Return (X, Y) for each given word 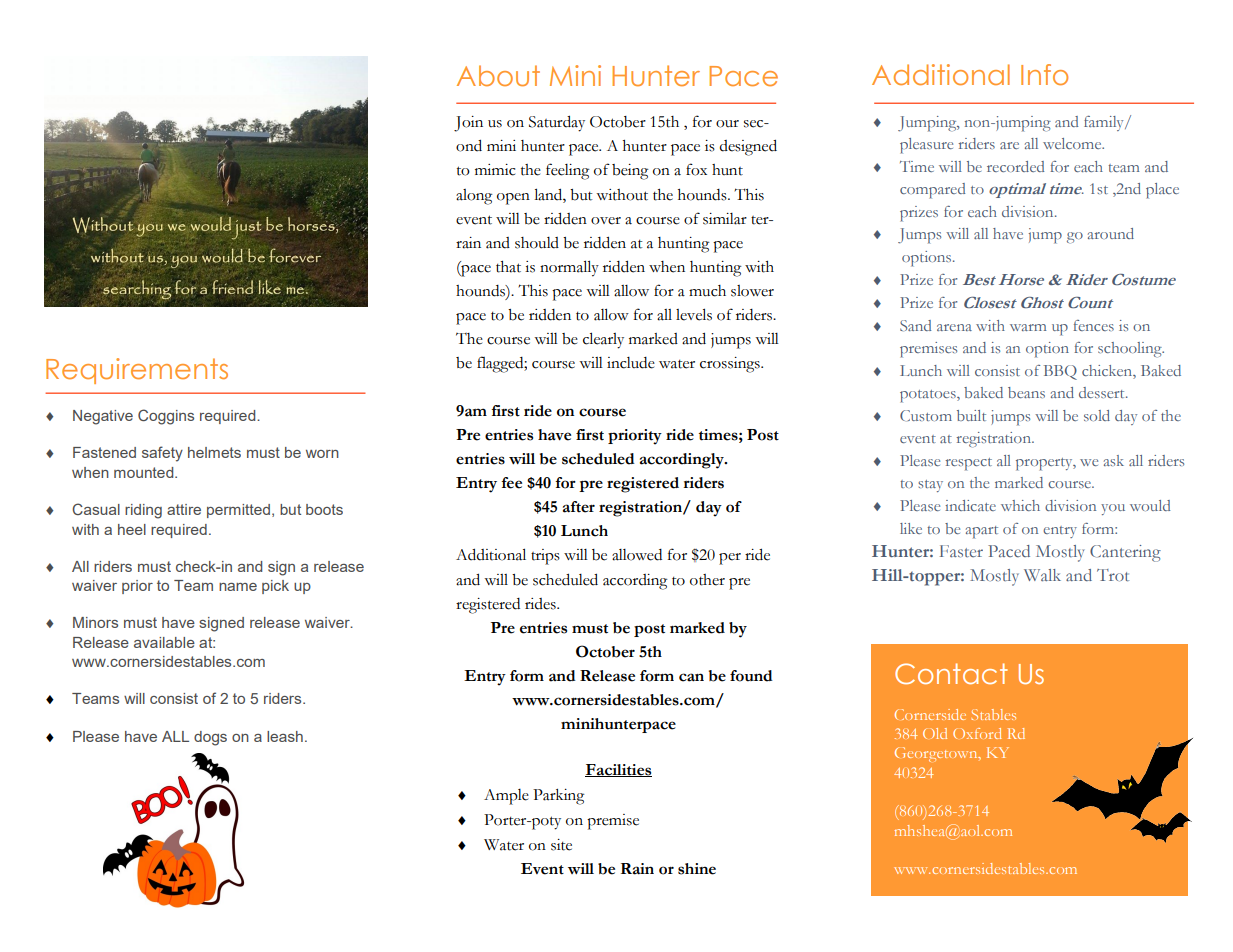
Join (468, 124)
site (561, 845)
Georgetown (937, 754)
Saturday (557, 124)
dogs (210, 738)
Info (1044, 74)
